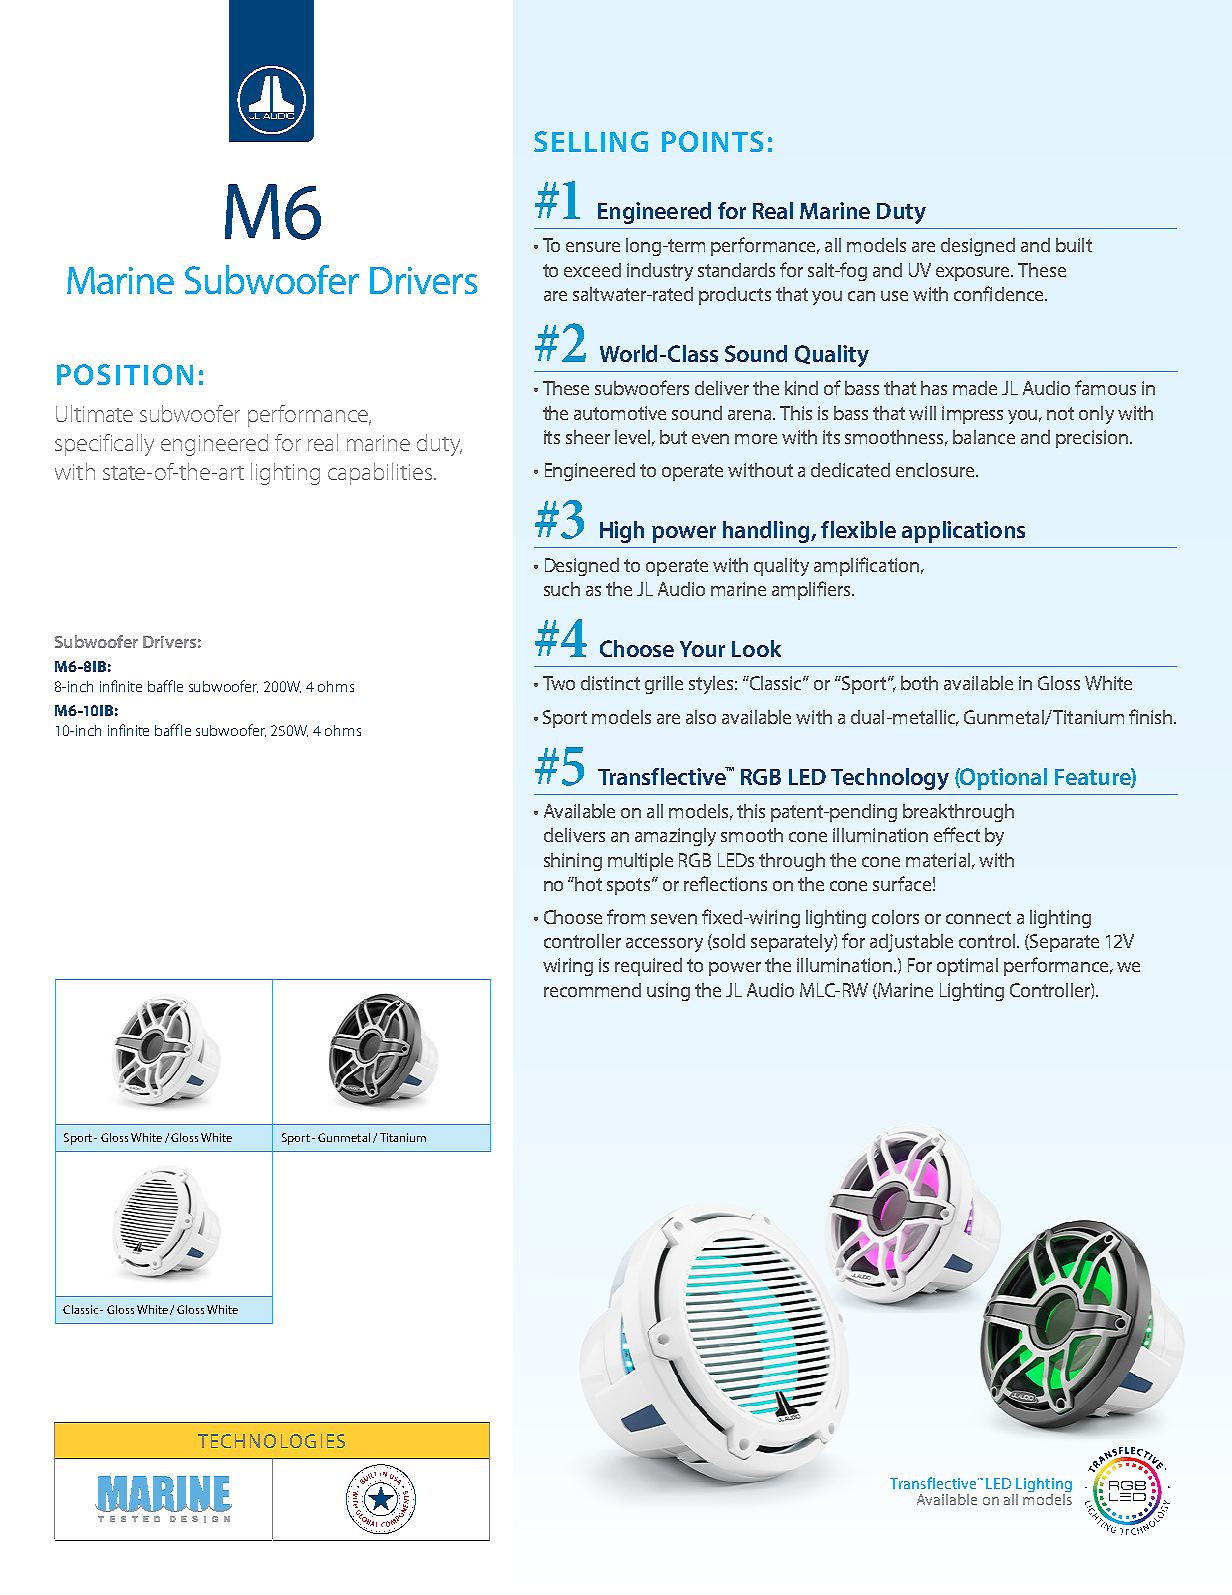 The image size is (1232, 1595). I want to click on balance, so click(984, 437).
